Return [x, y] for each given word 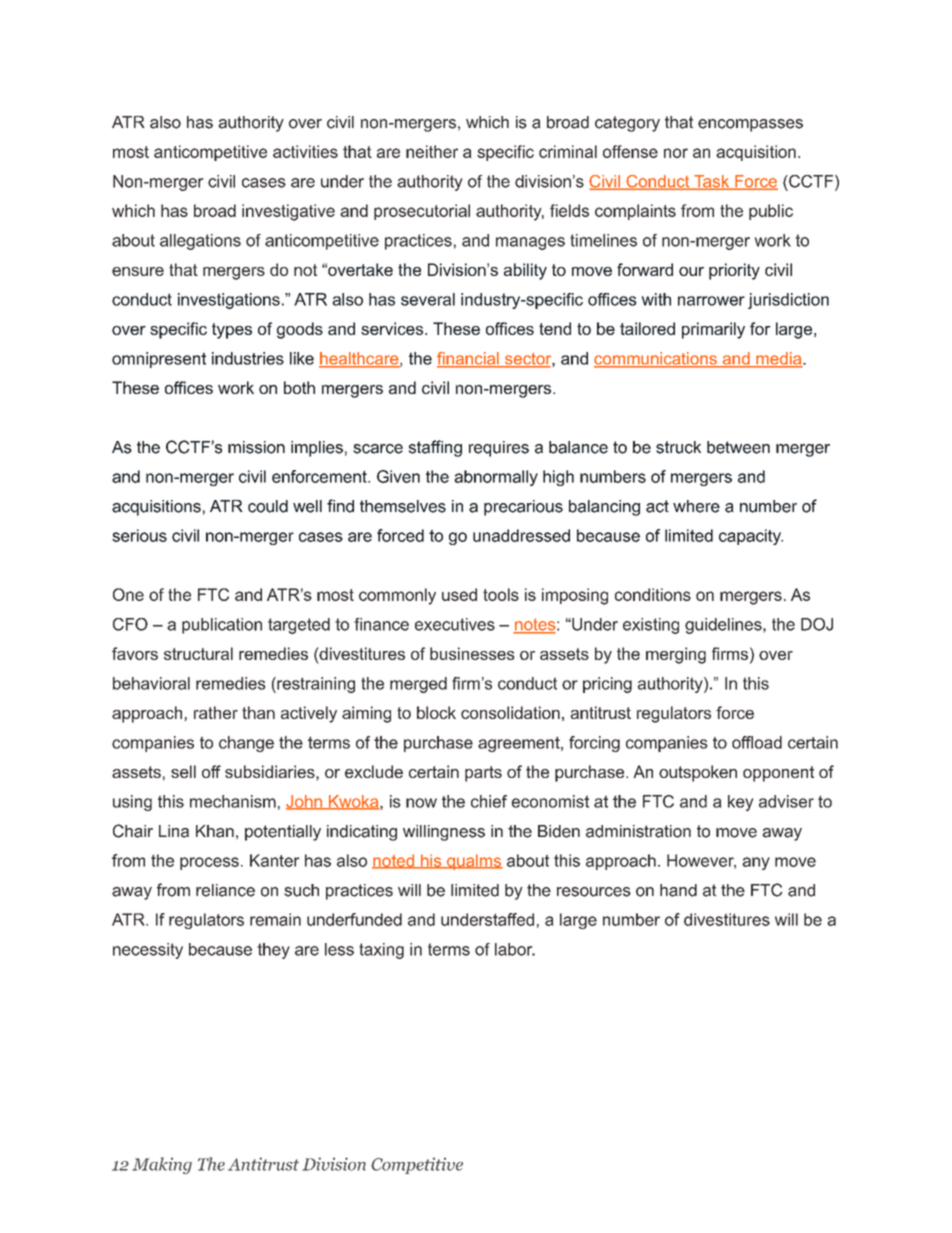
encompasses [750, 125]
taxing [381, 951]
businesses [472, 653]
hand [678, 890]
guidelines [724, 626]
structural [198, 653]
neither [432, 151]
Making [162, 1165]
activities [305, 151]
